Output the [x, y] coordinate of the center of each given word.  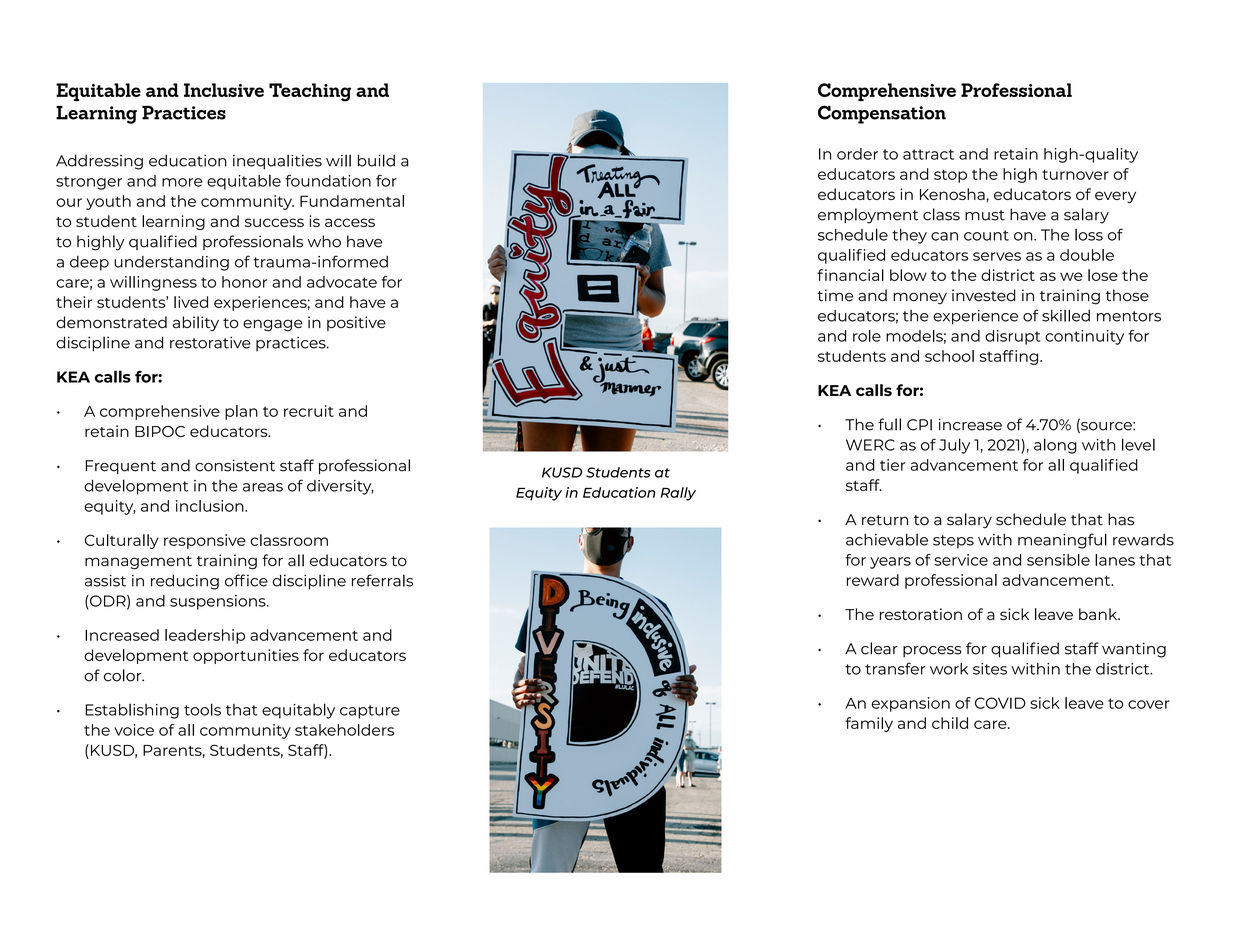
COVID [1000, 703]
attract [928, 154]
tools [202, 709]
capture [370, 712]
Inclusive [224, 90]
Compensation [882, 114]
